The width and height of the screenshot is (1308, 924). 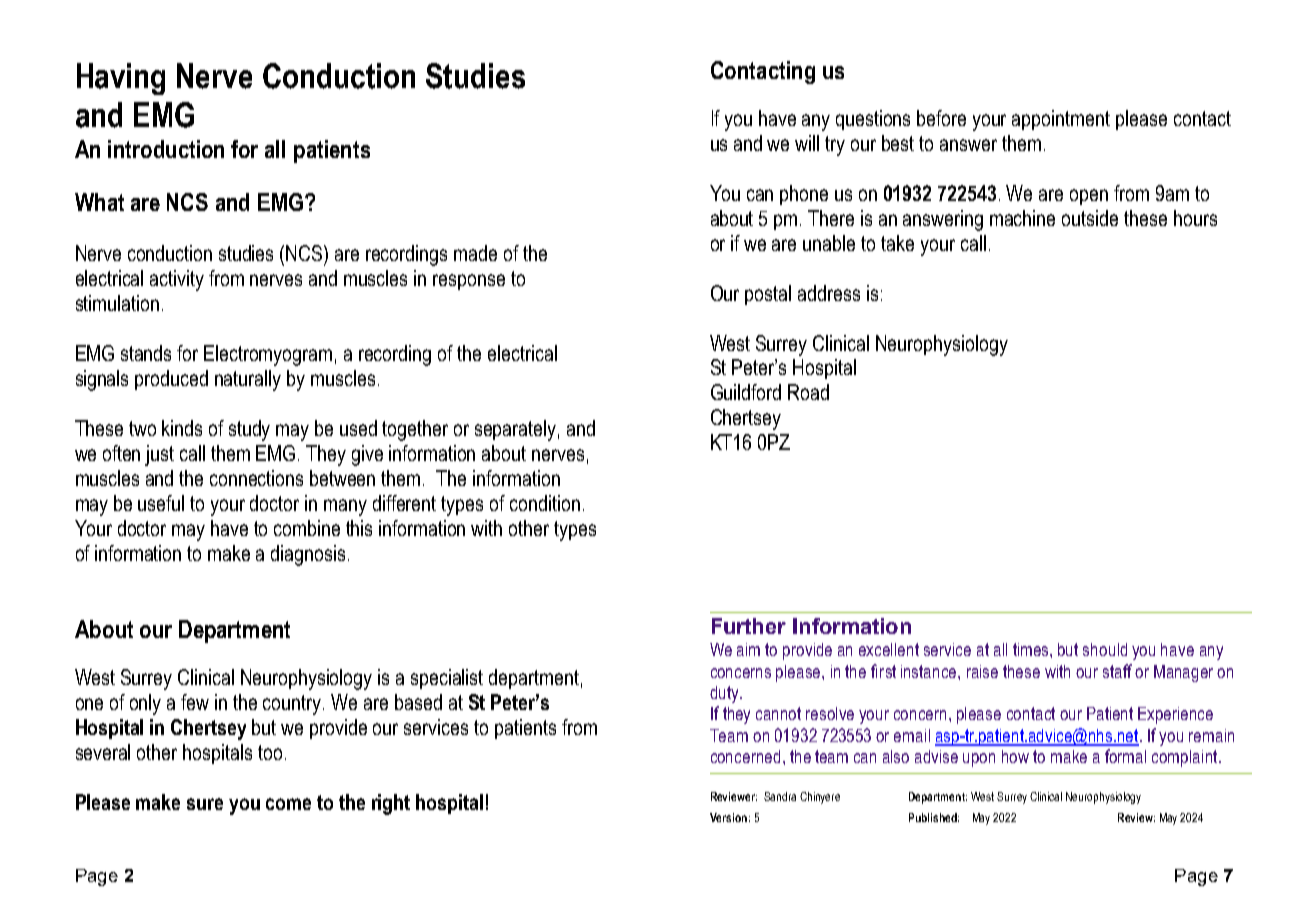 What do you see at coordinates (1125, 756) in the screenshot?
I see `formal` at bounding box center [1125, 756].
